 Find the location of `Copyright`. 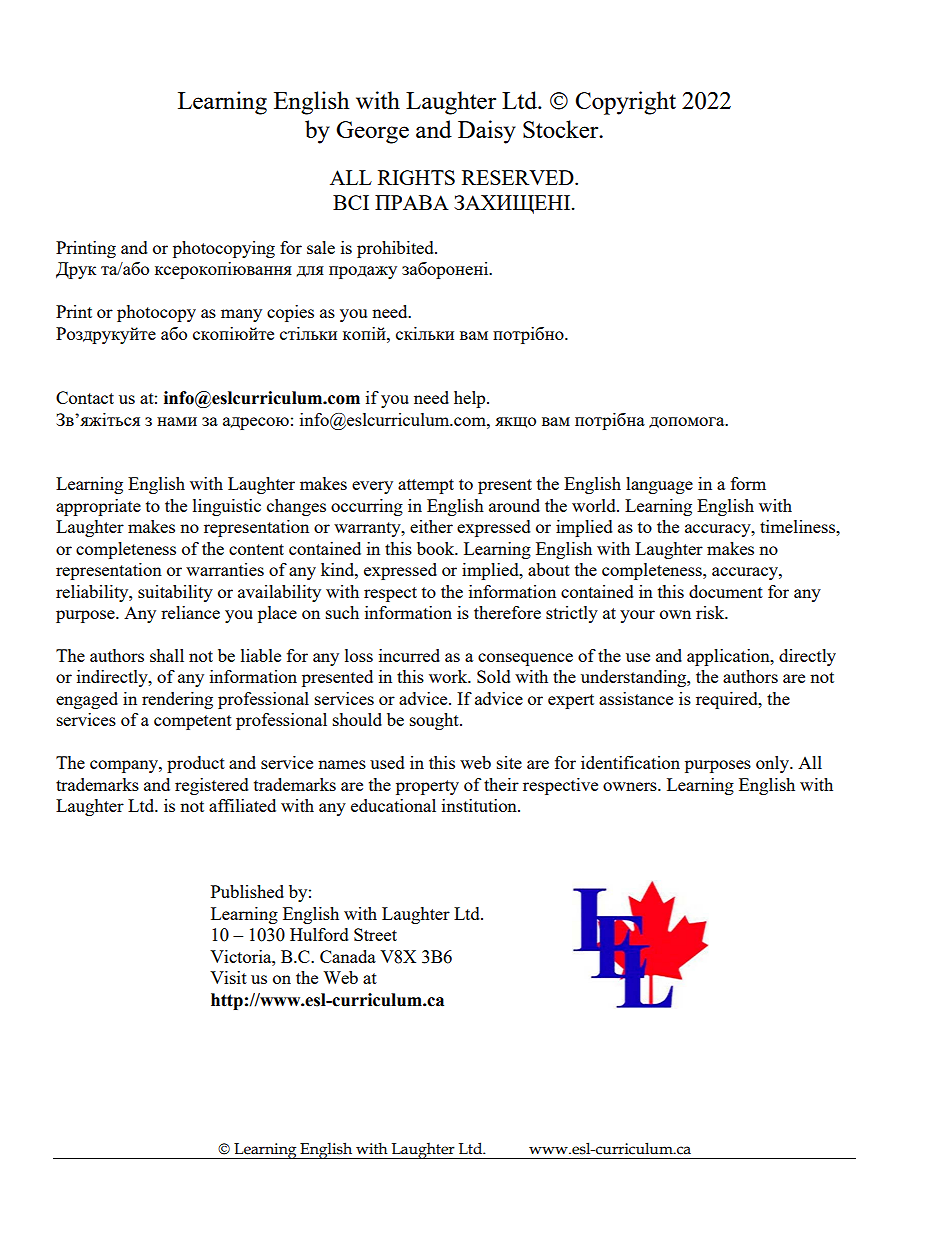

Copyright is located at coordinates (626, 103).
